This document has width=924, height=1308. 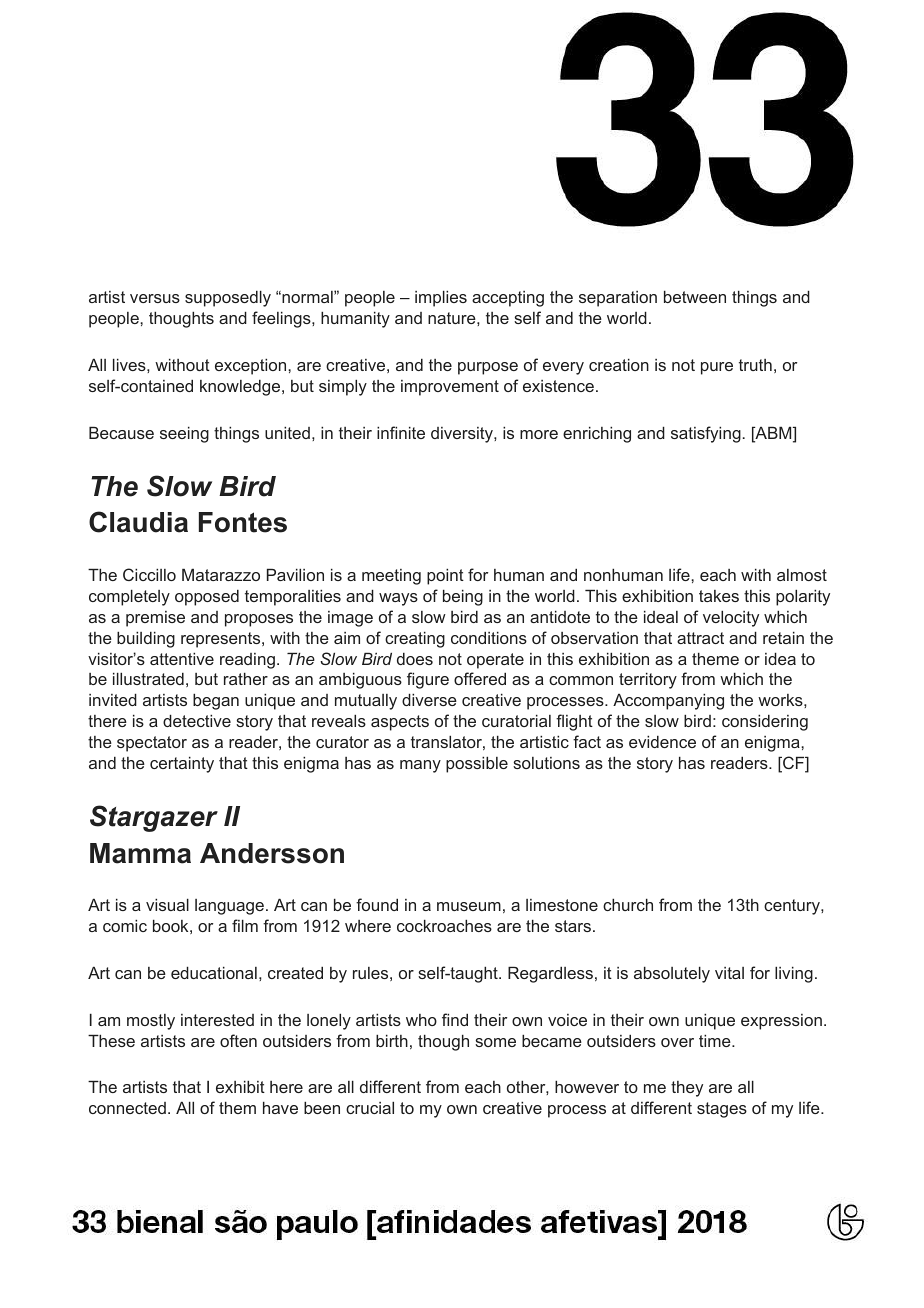 What do you see at coordinates (216, 701) in the document?
I see `began` at bounding box center [216, 701].
